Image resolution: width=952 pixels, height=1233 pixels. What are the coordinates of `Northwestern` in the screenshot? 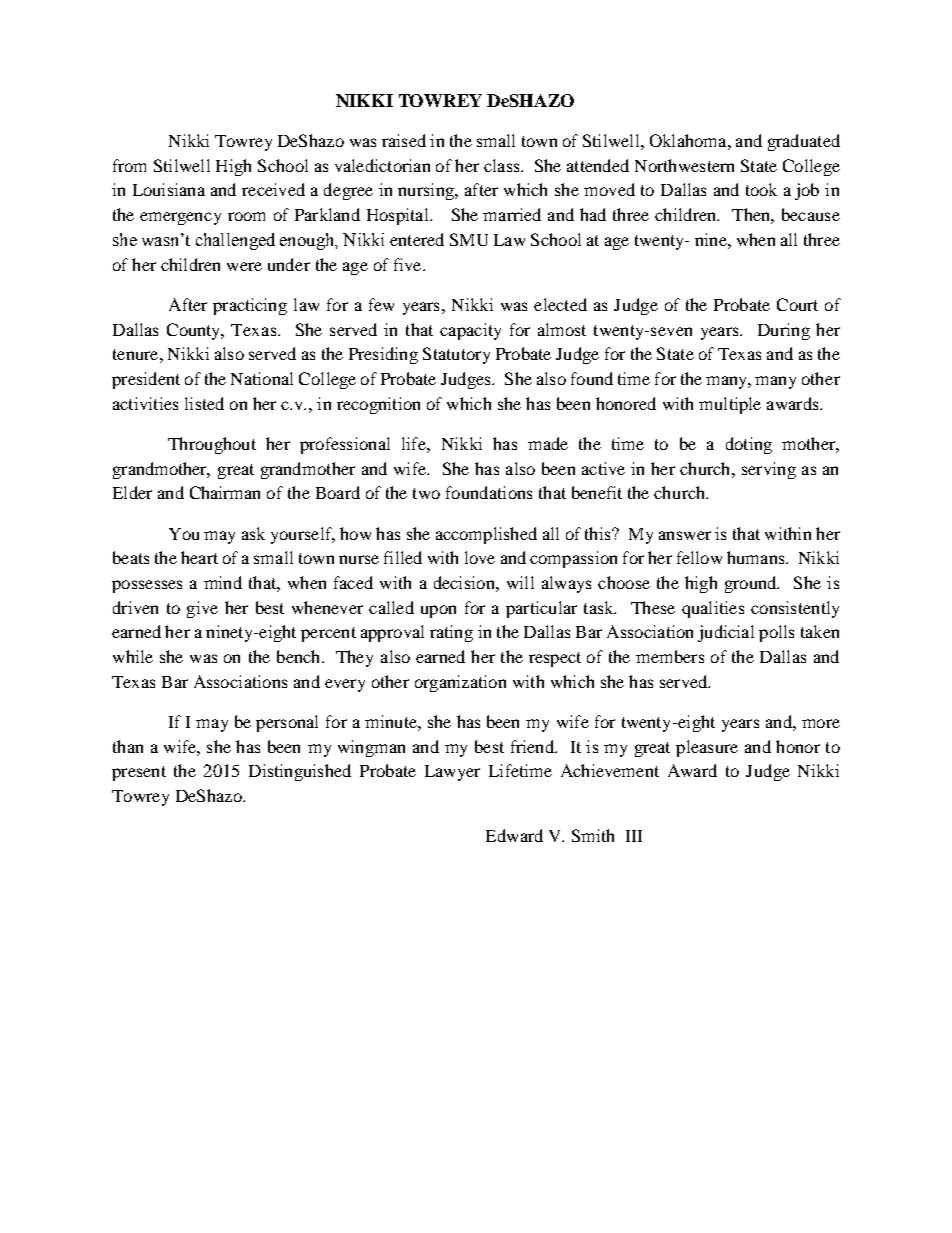 It's located at (684, 165).
